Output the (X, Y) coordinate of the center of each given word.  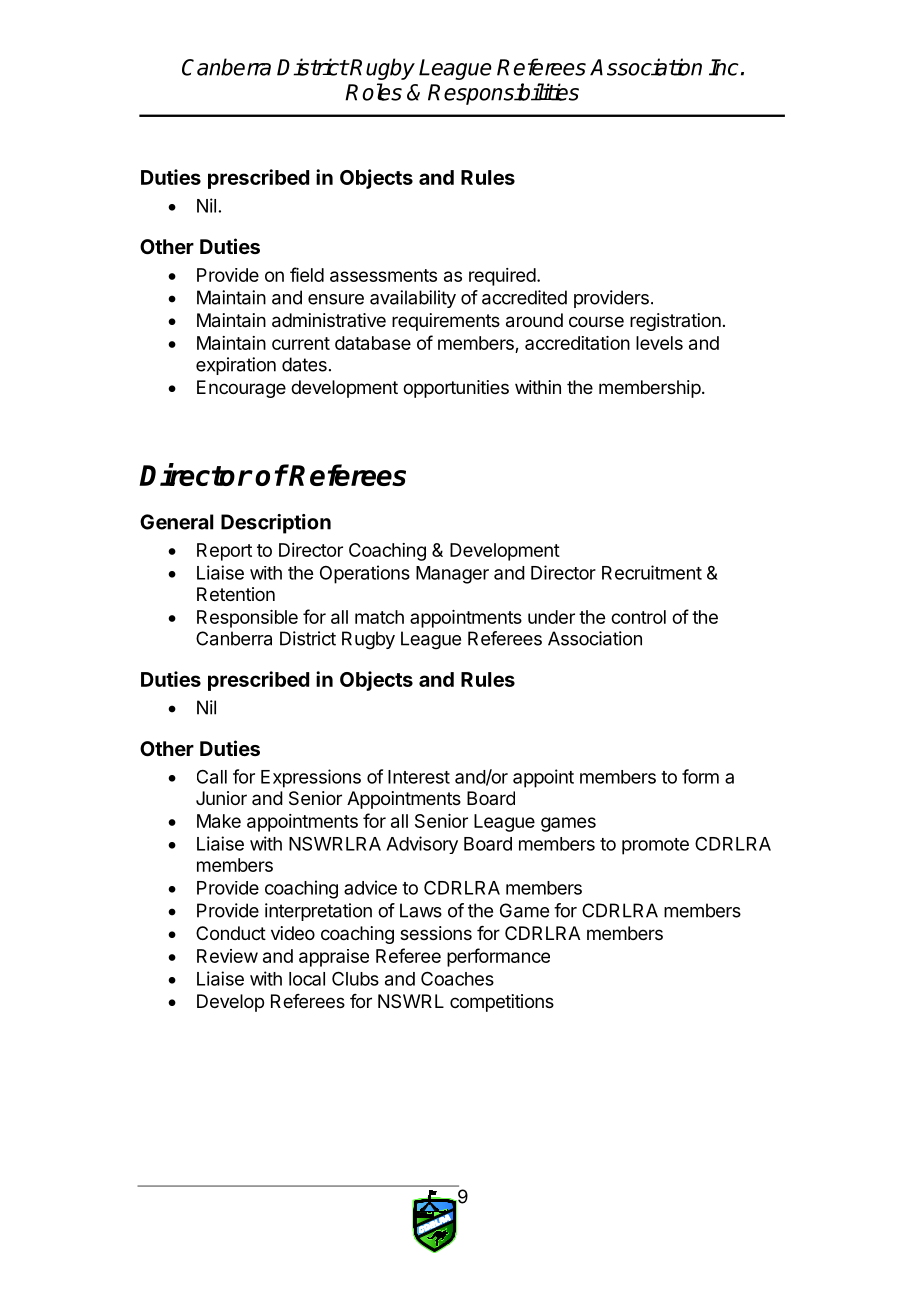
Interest (419, 777)
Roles (373, 92)
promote (655, 846)
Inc (724, 67)
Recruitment (652, 572)
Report (224, 552)
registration (675, 322)
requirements (446, 322)
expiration (236, 366)
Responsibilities (503, 94)
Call (212, 776)
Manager (452, 575)
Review (227, 956)
